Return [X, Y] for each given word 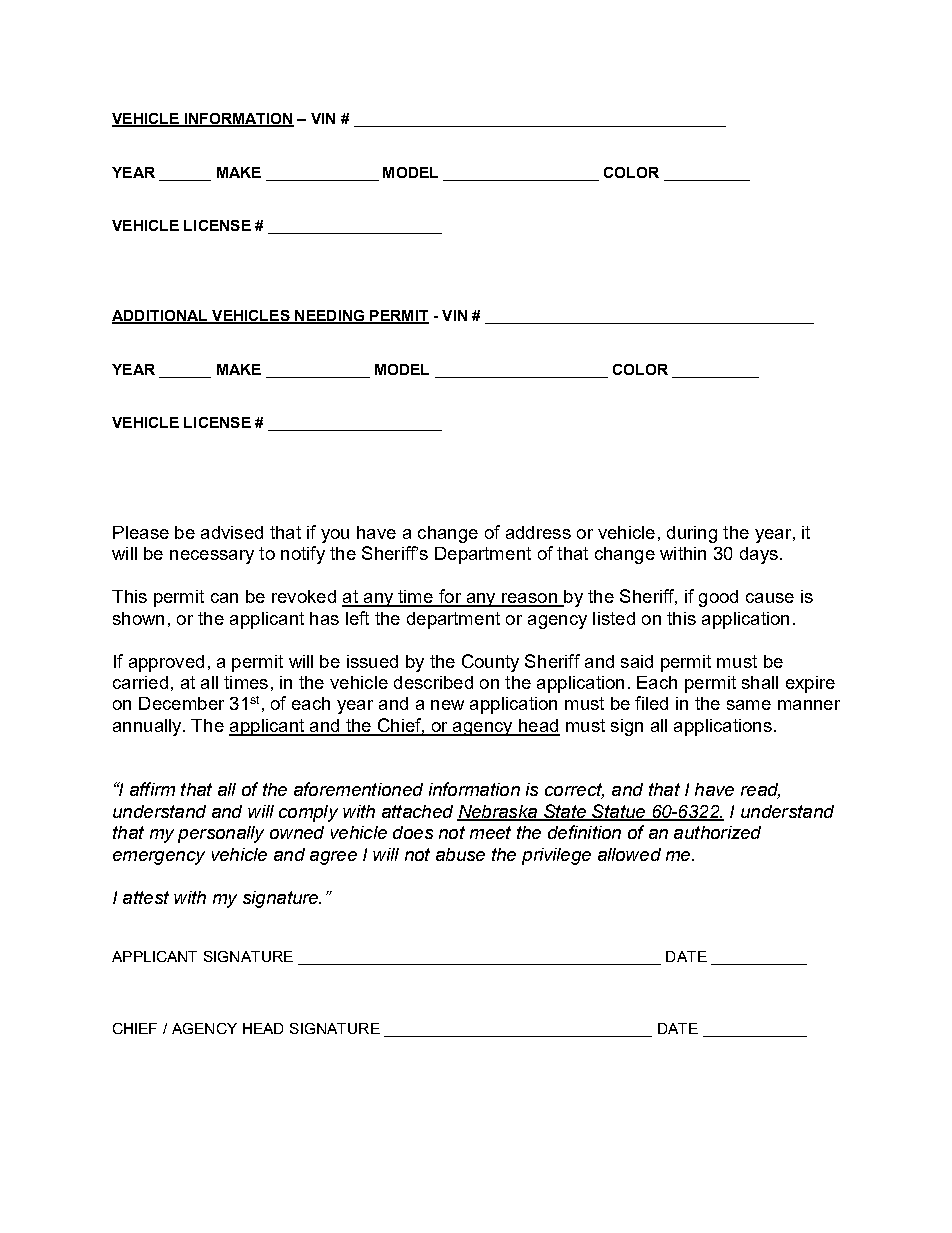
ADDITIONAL [161, 317]
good [718, 598]
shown [138, 618]
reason [529, 599]
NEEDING [330, 317]
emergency [159, 858]
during [692, 534]
